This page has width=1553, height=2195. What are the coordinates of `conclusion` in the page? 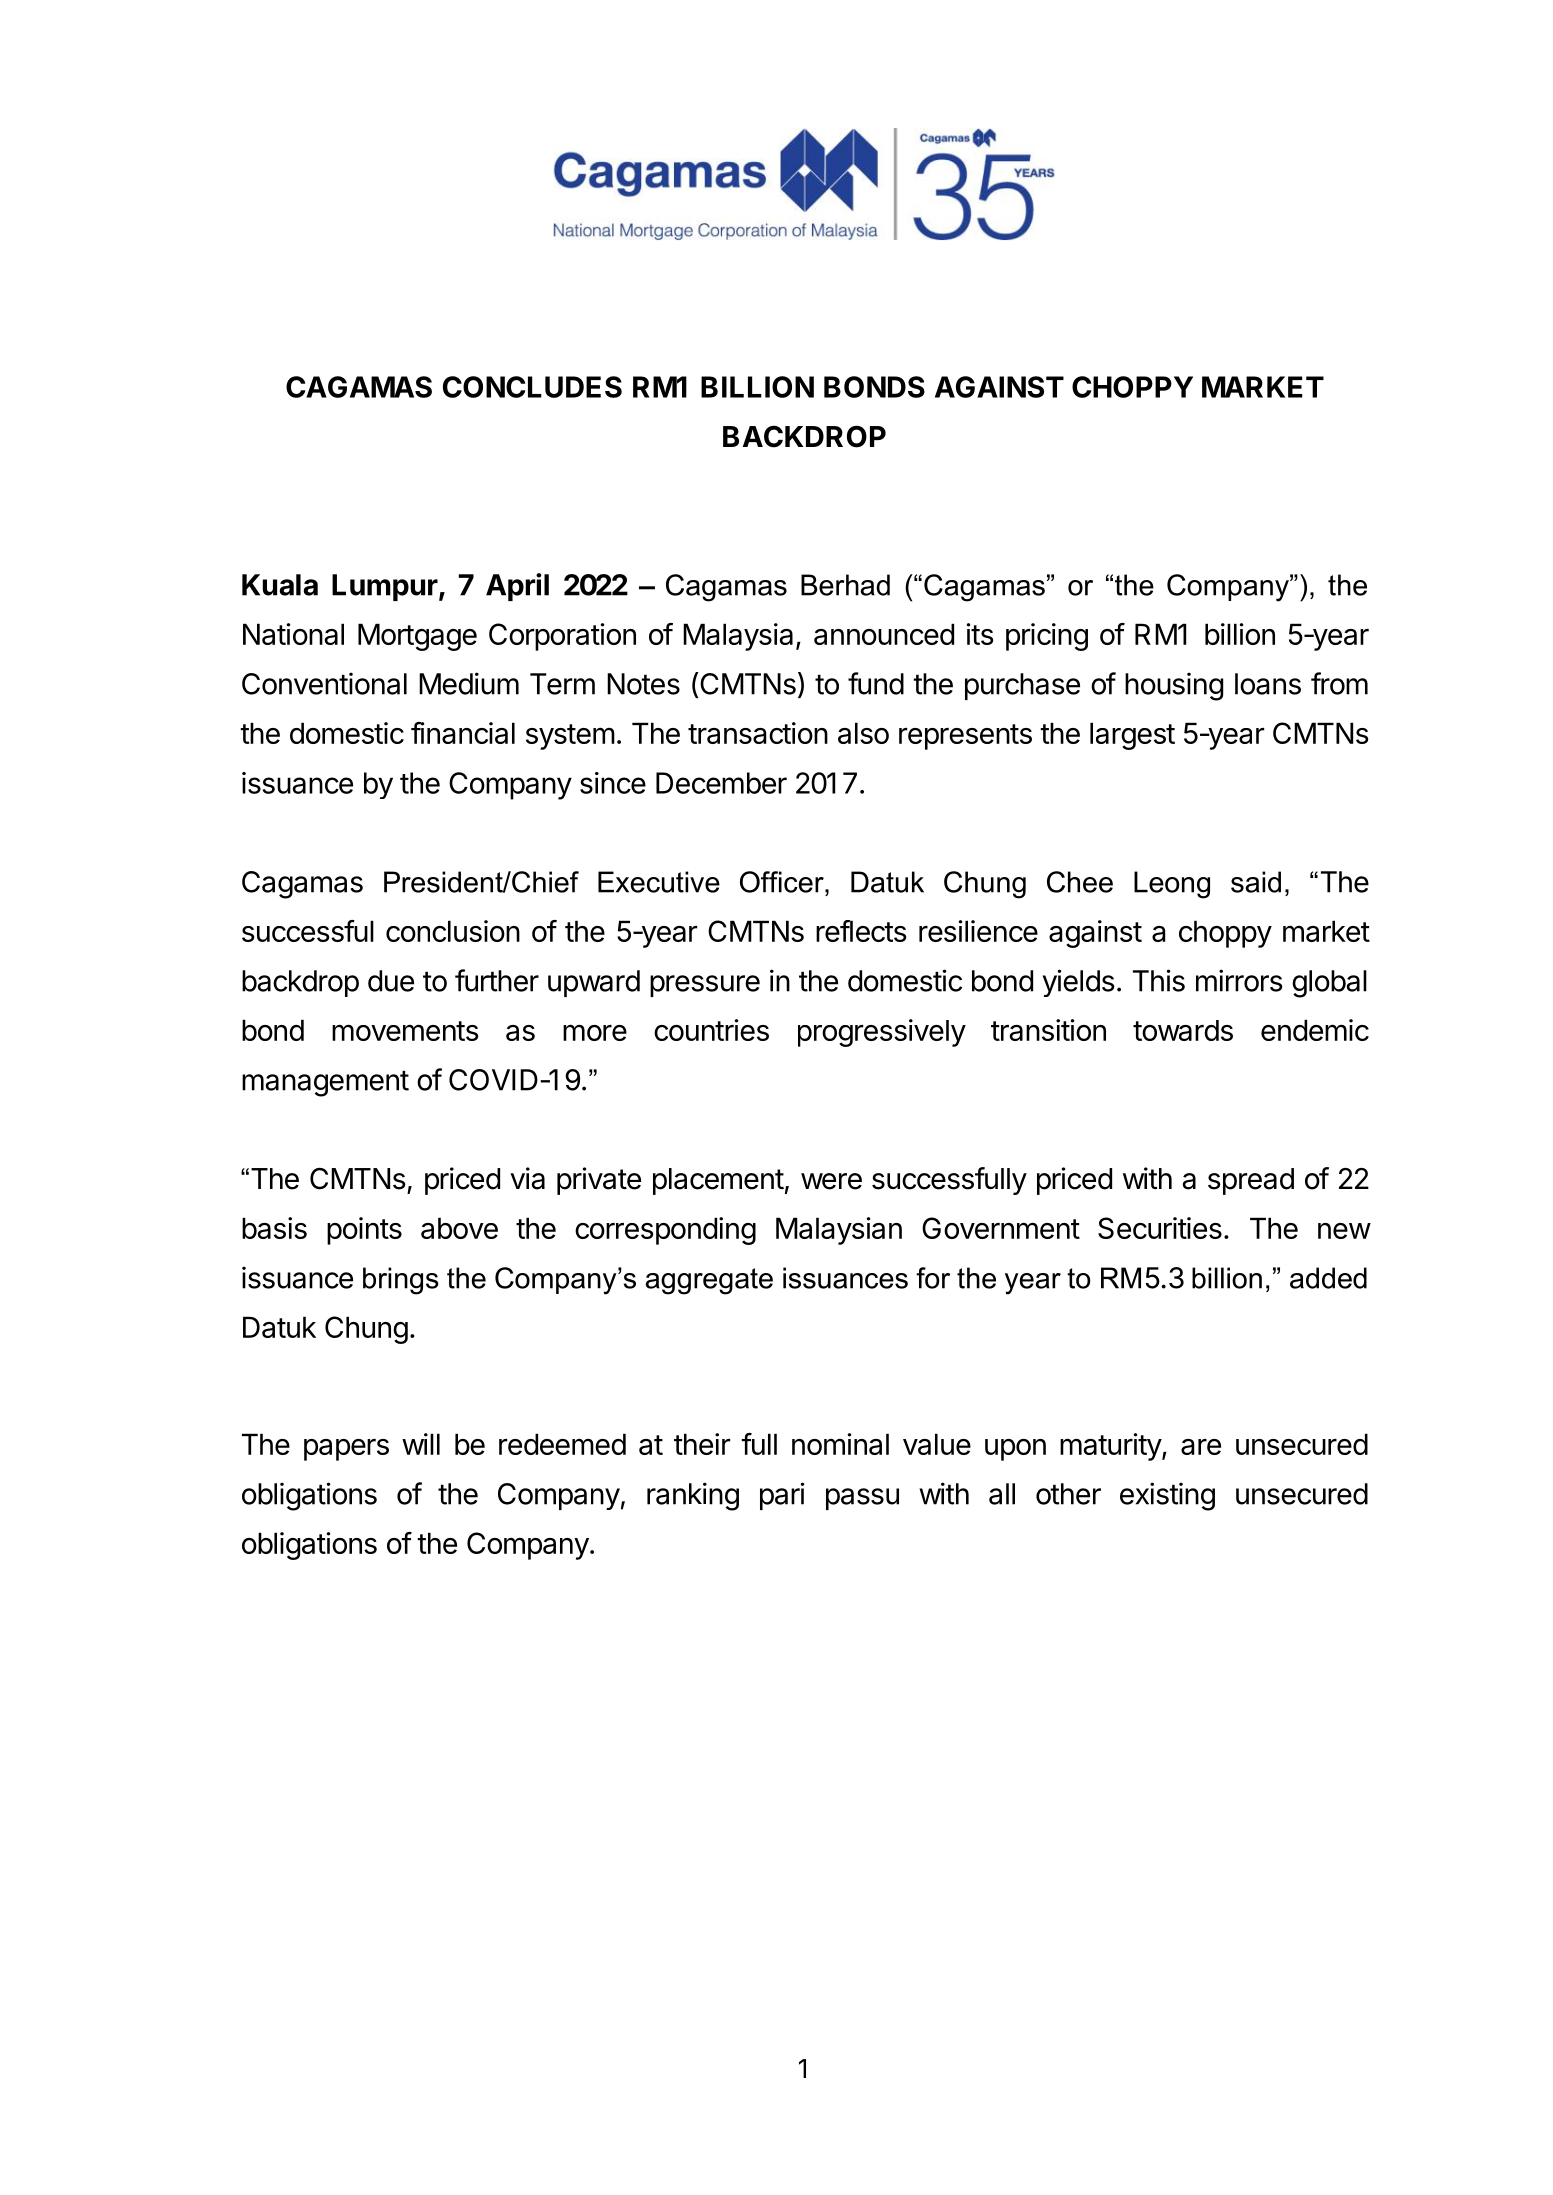 It's located at (453, 931).
